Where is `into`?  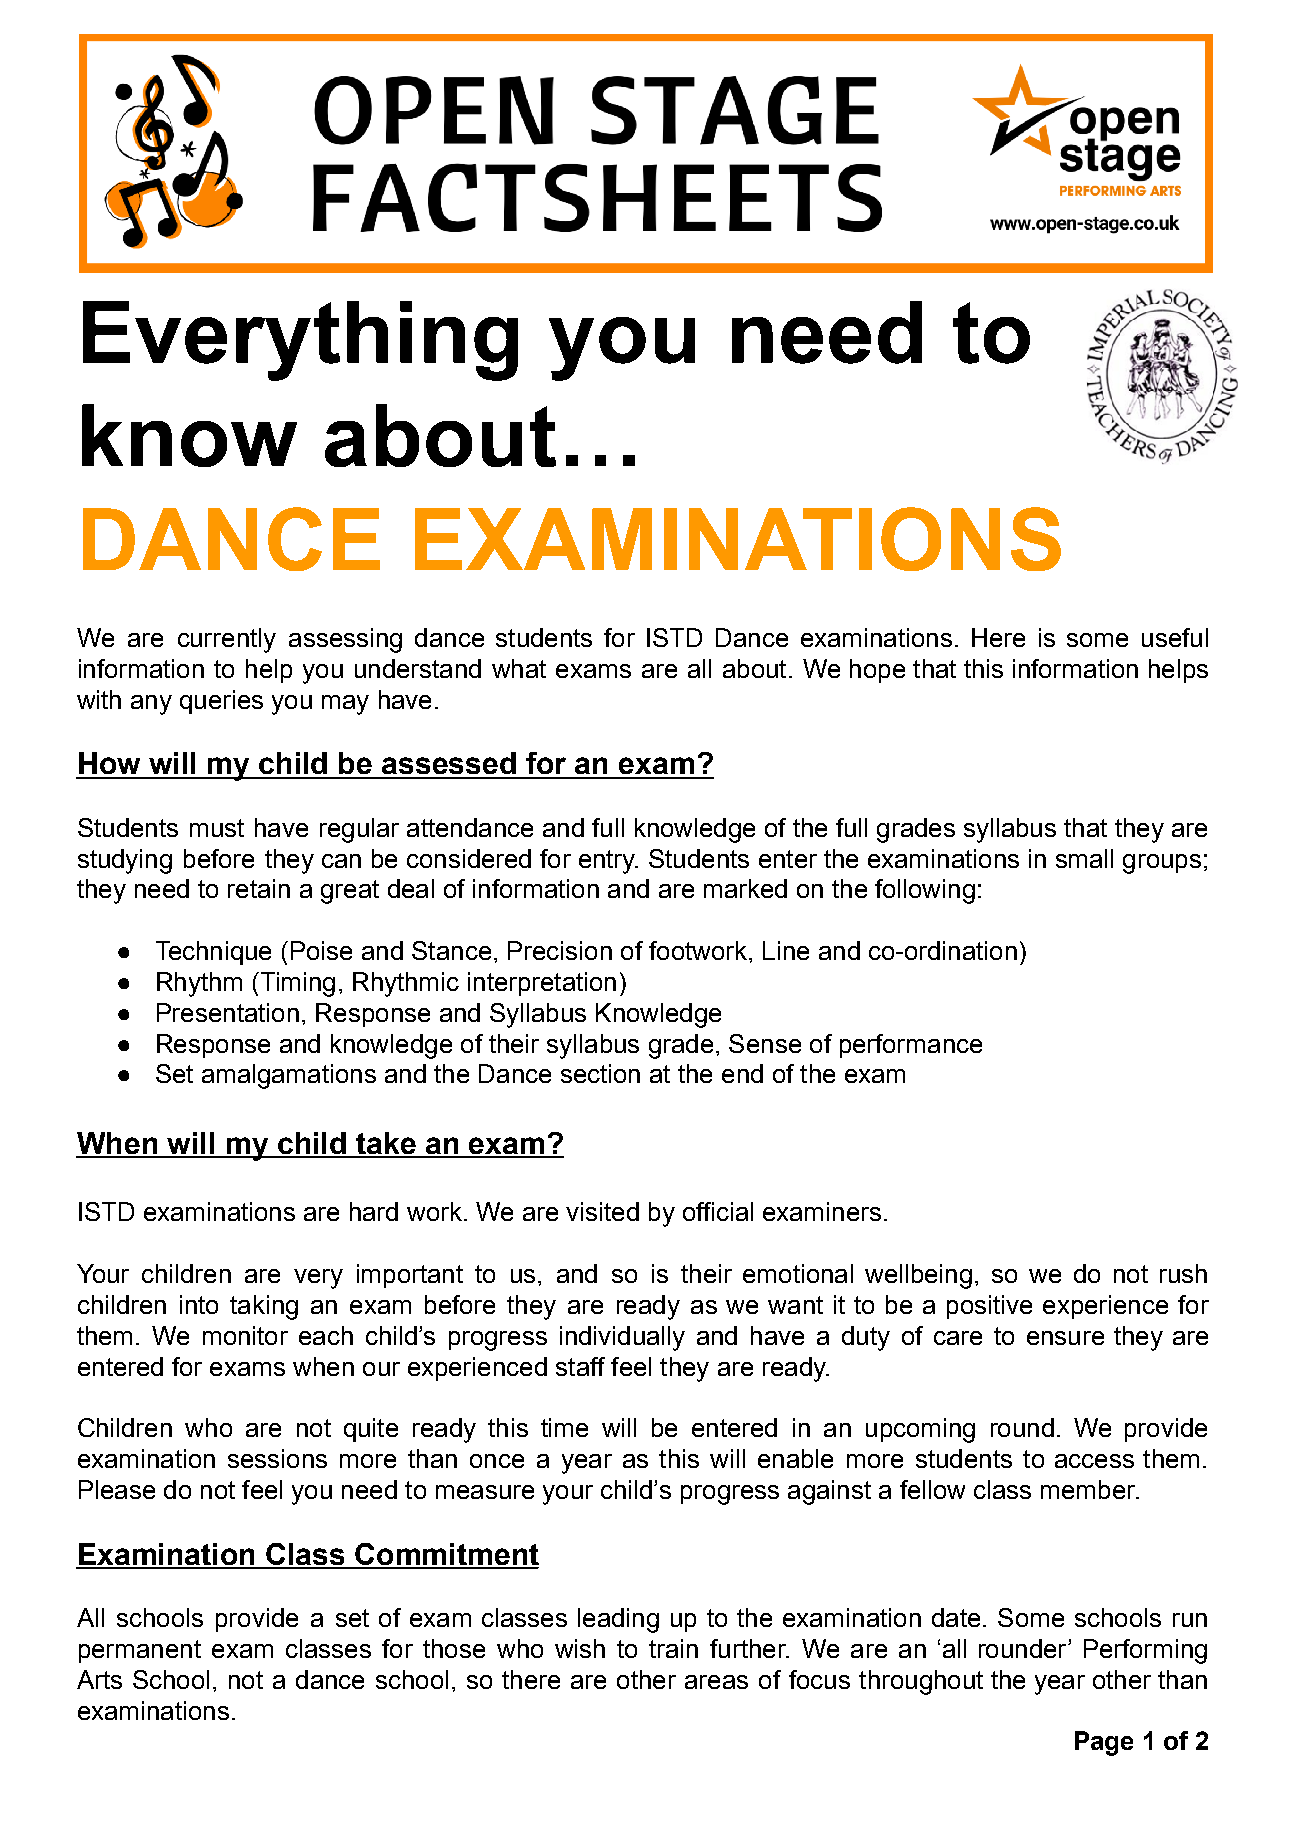 into is located at coordinates (199, 1304).
